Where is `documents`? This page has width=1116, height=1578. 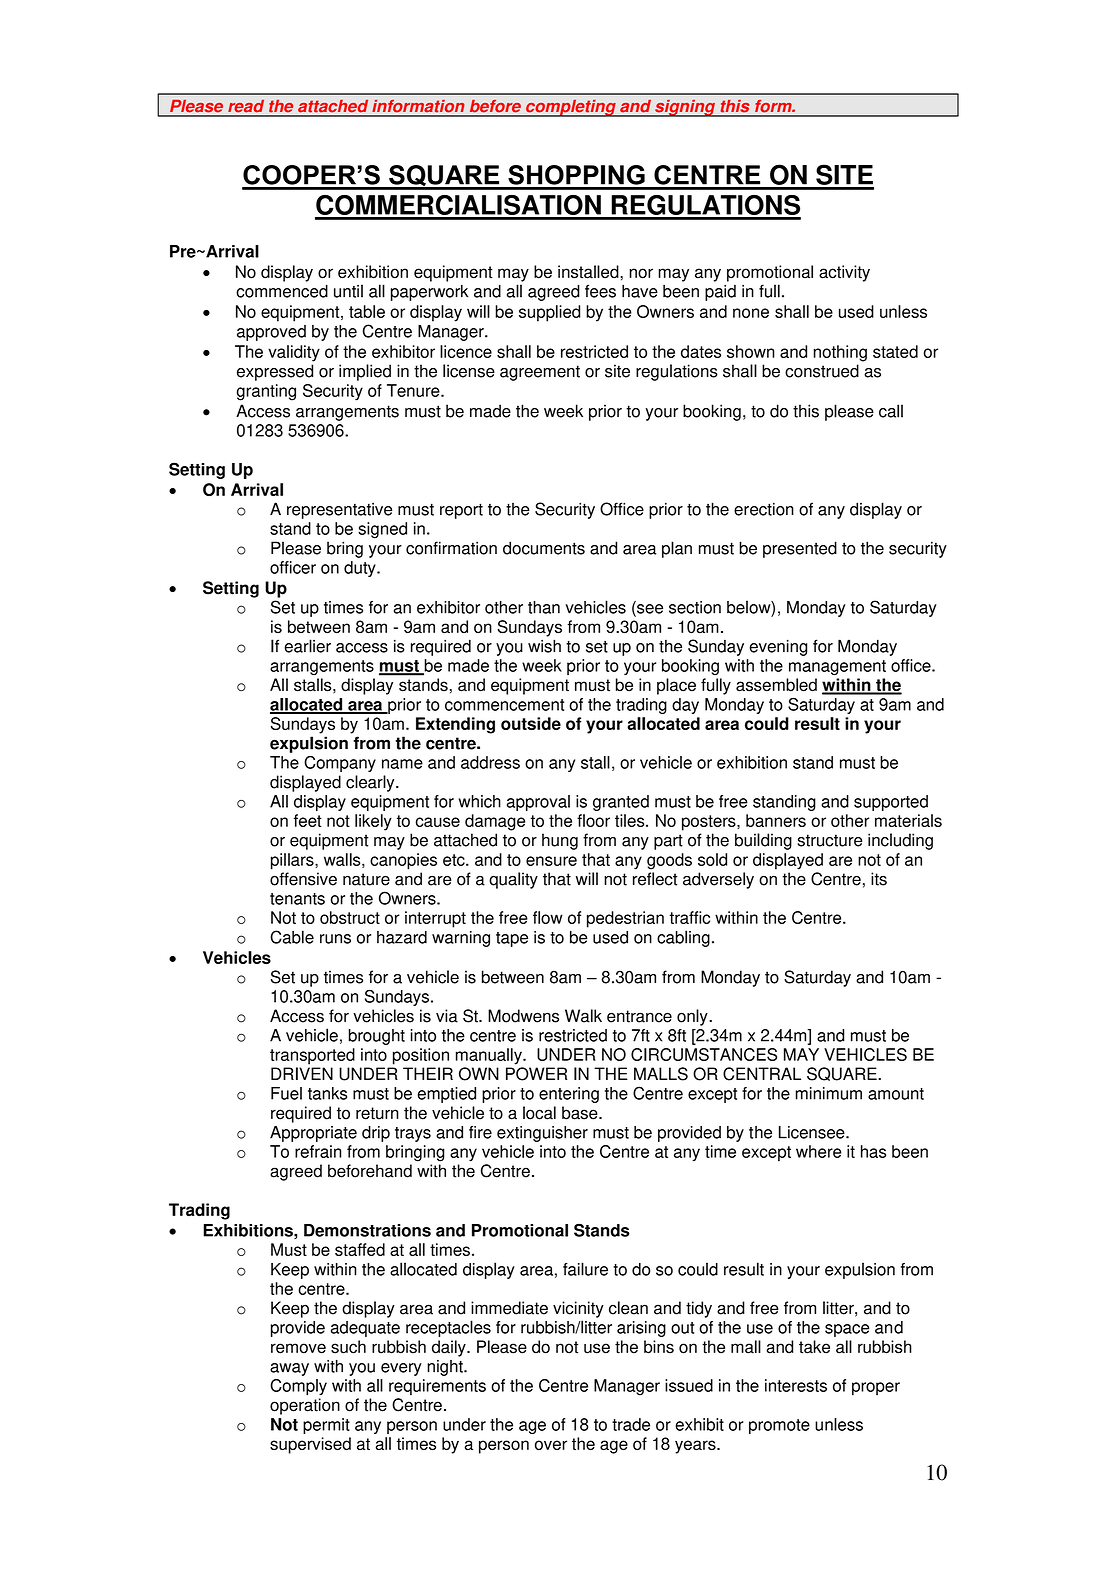 documents is located at coordinates (544, 548).
